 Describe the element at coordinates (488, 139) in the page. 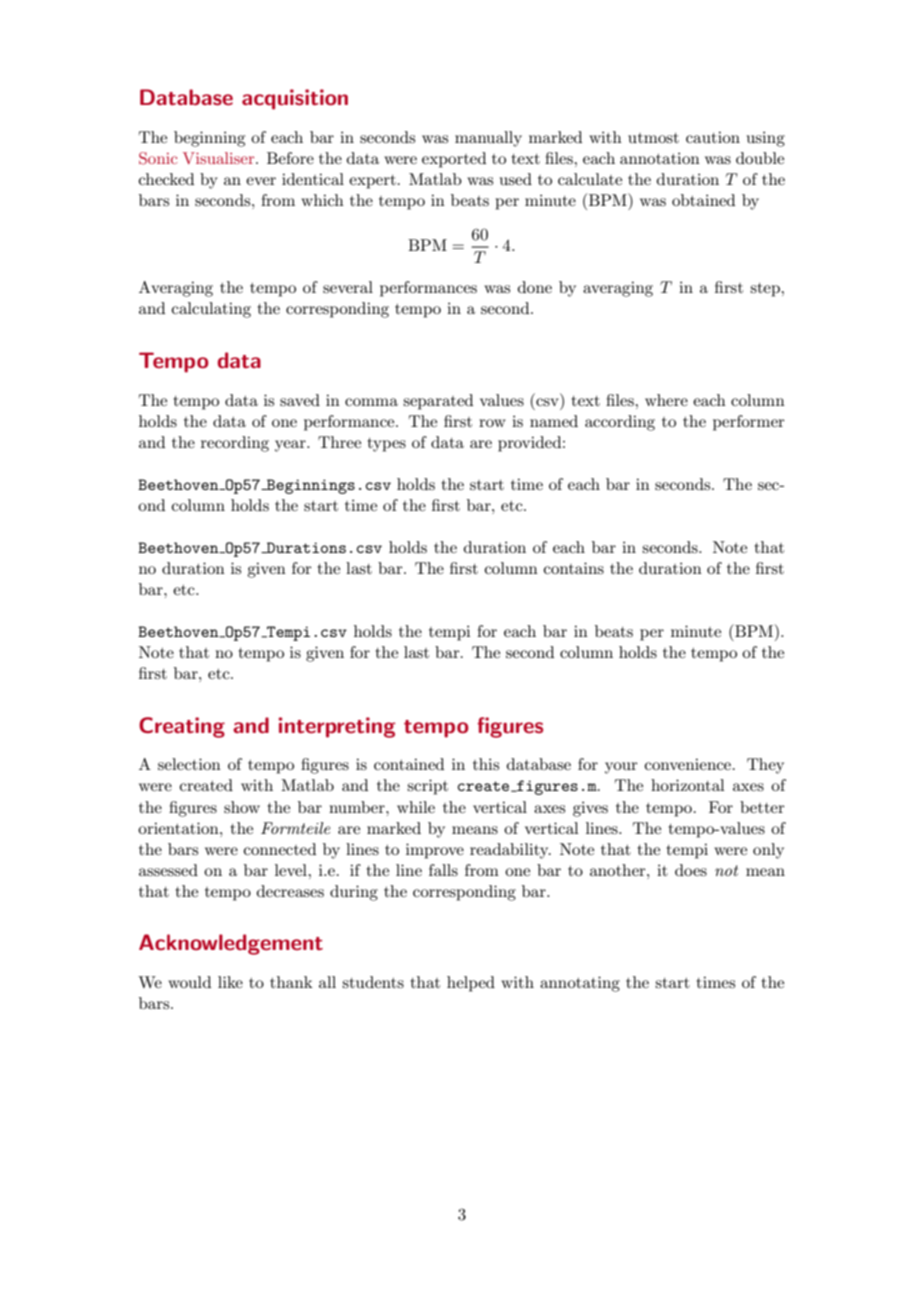

I see `manually` at that location.
